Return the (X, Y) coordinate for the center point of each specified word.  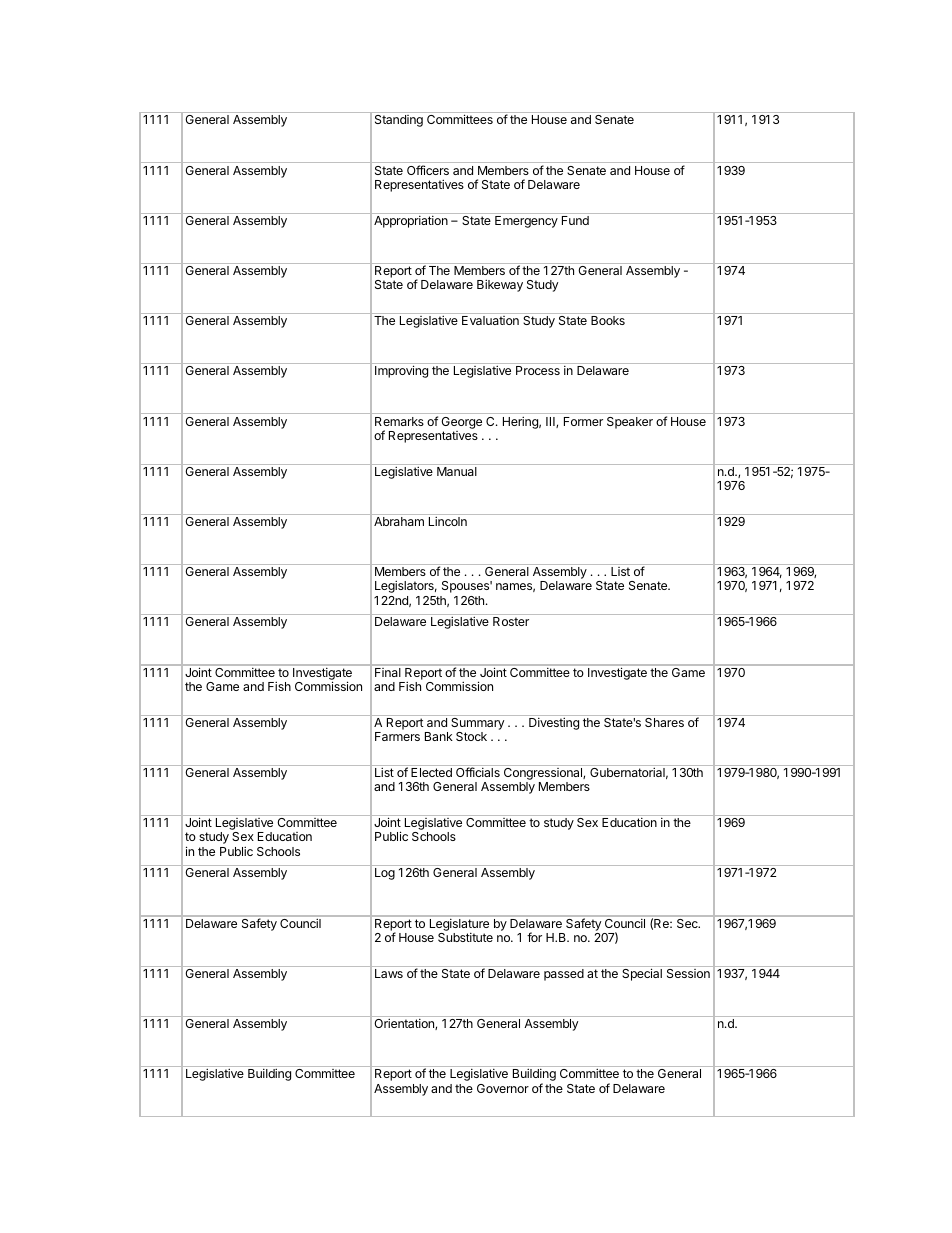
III (551, 422)
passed (564, 975)
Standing (399, 121)
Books (608, 320)
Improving (401, 371)
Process (538, 370)
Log (385, 874)
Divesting (554, 723)
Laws (389, 973)
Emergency (526, 222)
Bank (439, 736)
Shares (664, 722)
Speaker (630, 423)
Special (642, 974)
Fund (575, 220)
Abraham (399, 521)
